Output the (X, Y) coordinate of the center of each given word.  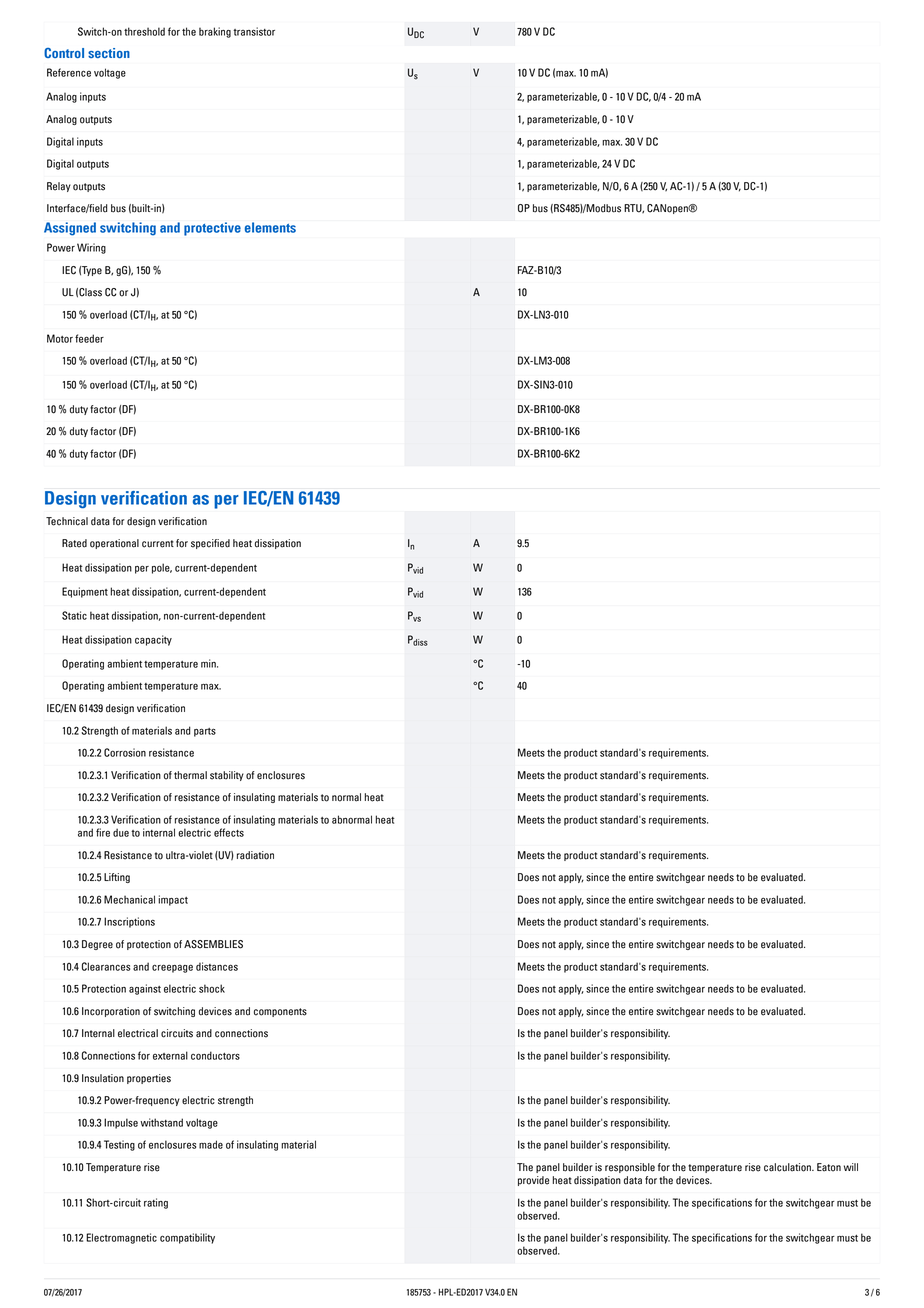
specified (210, 544)
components (280, 1012)
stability (227, 776)
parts (205, 732)
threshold (144, 31)
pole (162, 568)
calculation (788, 1167)
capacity (153, 640)
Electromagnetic (121, 1238)
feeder (89, 338)
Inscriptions (129, 922)
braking (215, 32)
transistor (254, 31)
